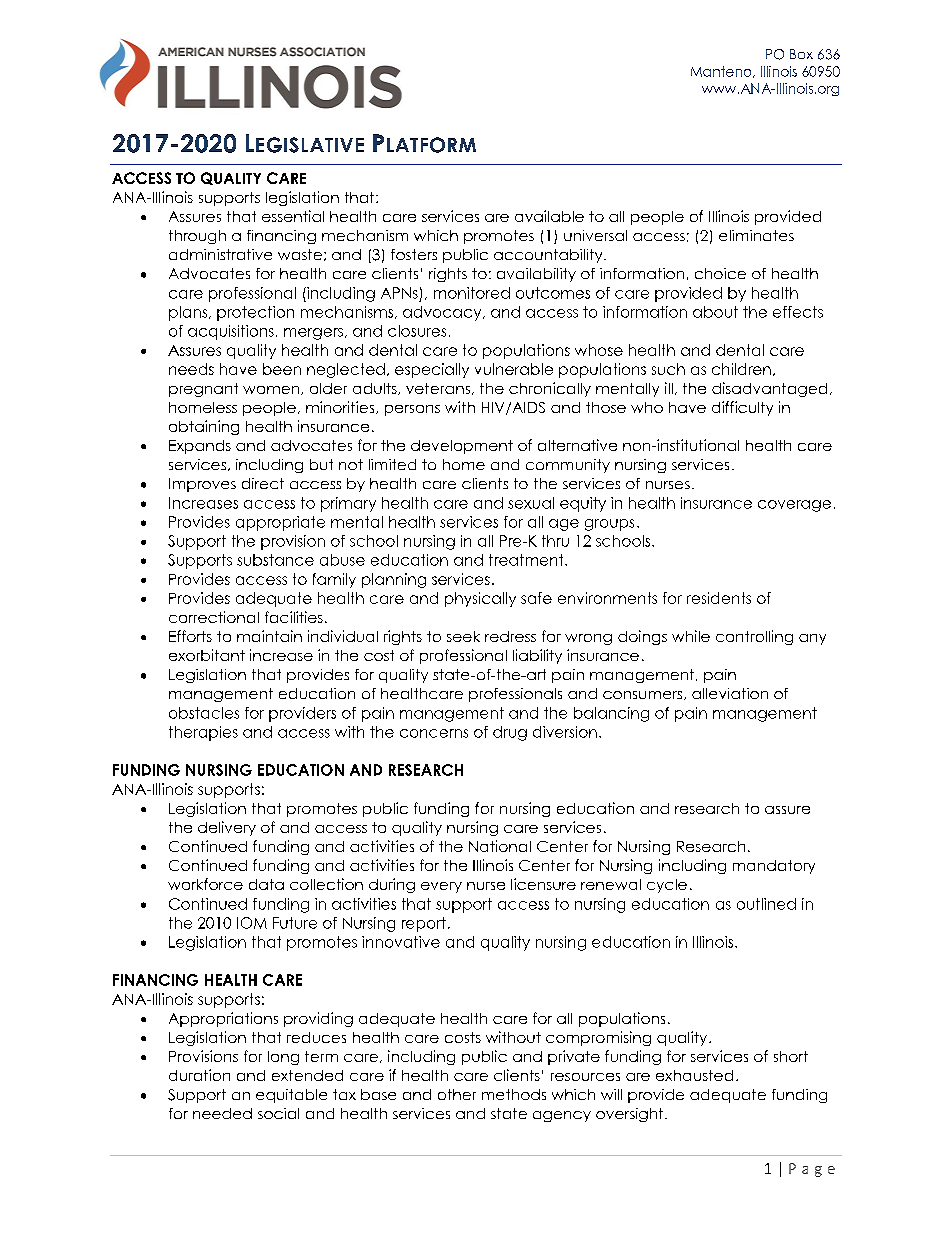 This screenshot has width=952, height=1233. Describe the element at coordinates (293, 216) in the screenshot. I see `essential` at that location.
